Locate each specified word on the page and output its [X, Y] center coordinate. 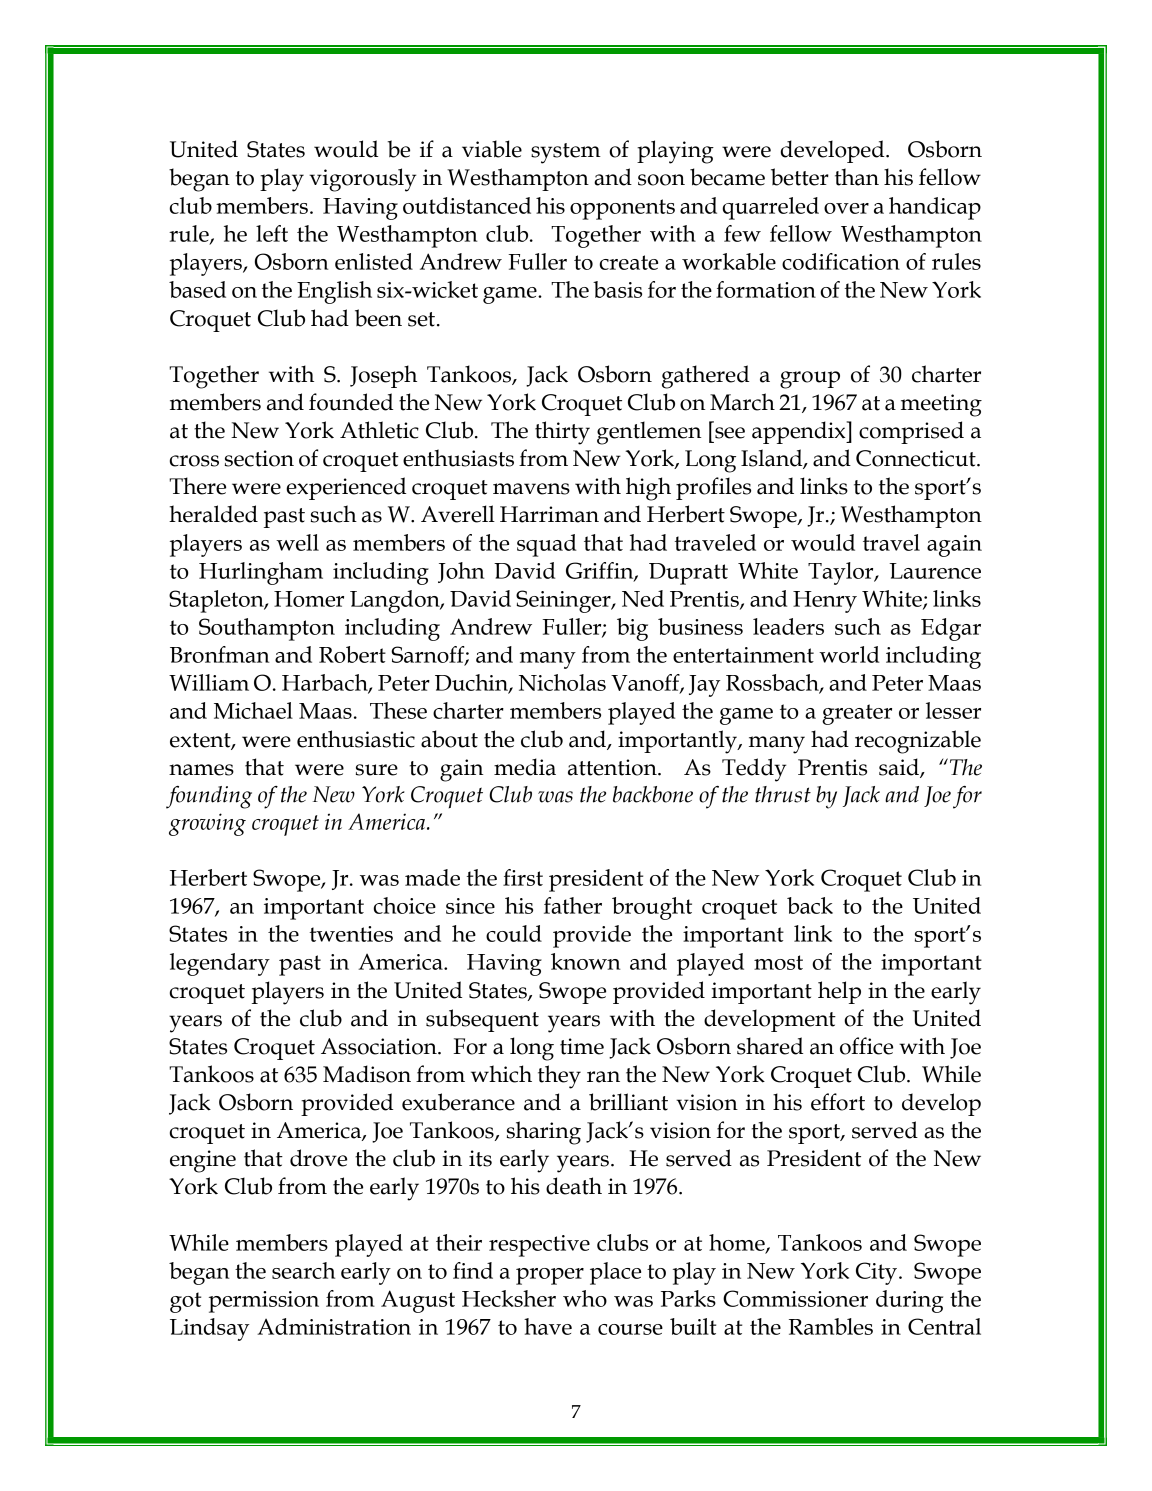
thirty [562, 433]
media [525, 767]
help [839, 992]
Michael [253, 710]
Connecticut [917, 458]
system [566, 153]
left [272, 233]
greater [857, 714]
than [857, 177]
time [582, 1046]
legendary [220, 964]
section [259, 458]
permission [264, 1302]
